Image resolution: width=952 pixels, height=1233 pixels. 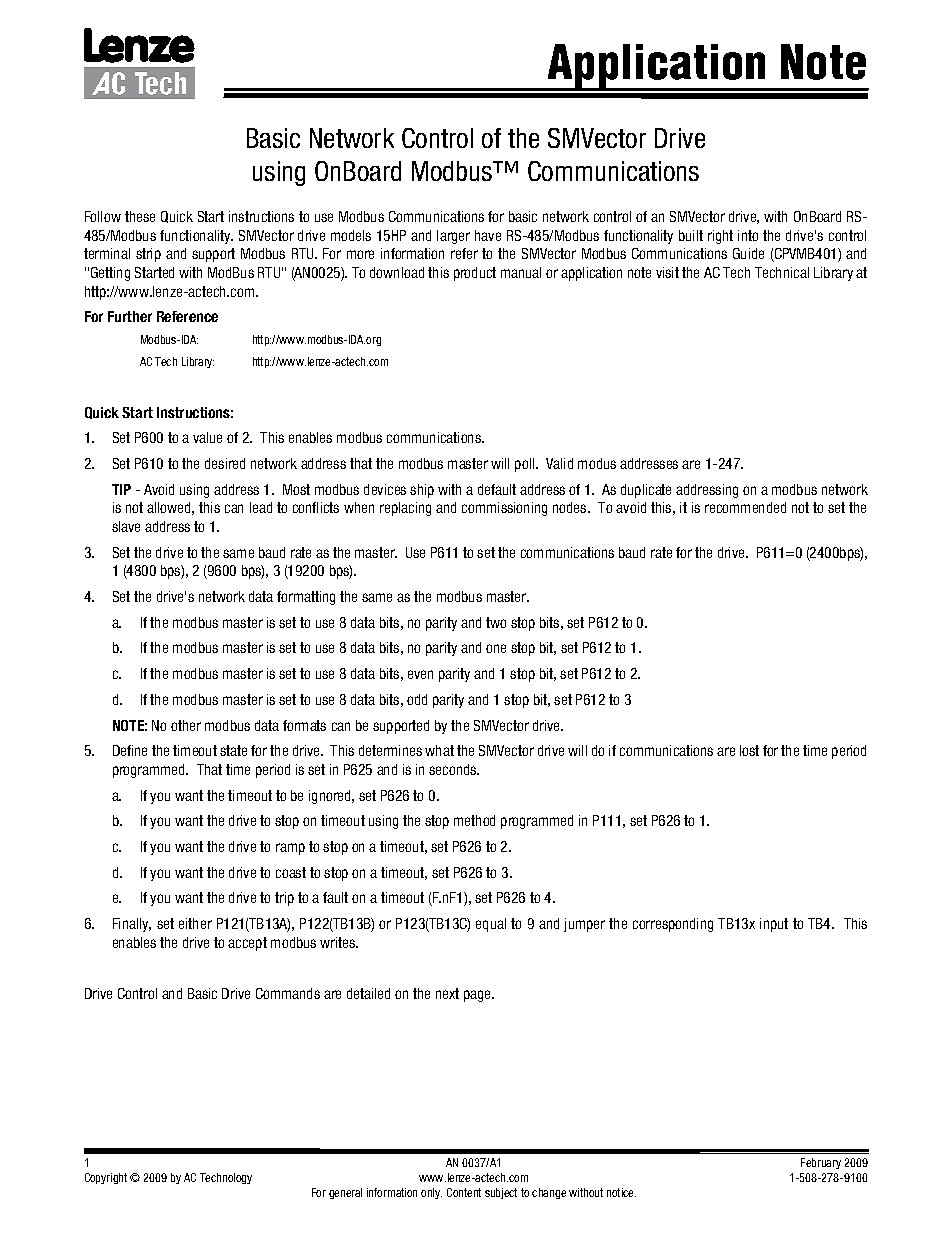 What do you see at coordinates (453, 237) in the screenshot?
I see `larger` at bounding box center [453, 237].
